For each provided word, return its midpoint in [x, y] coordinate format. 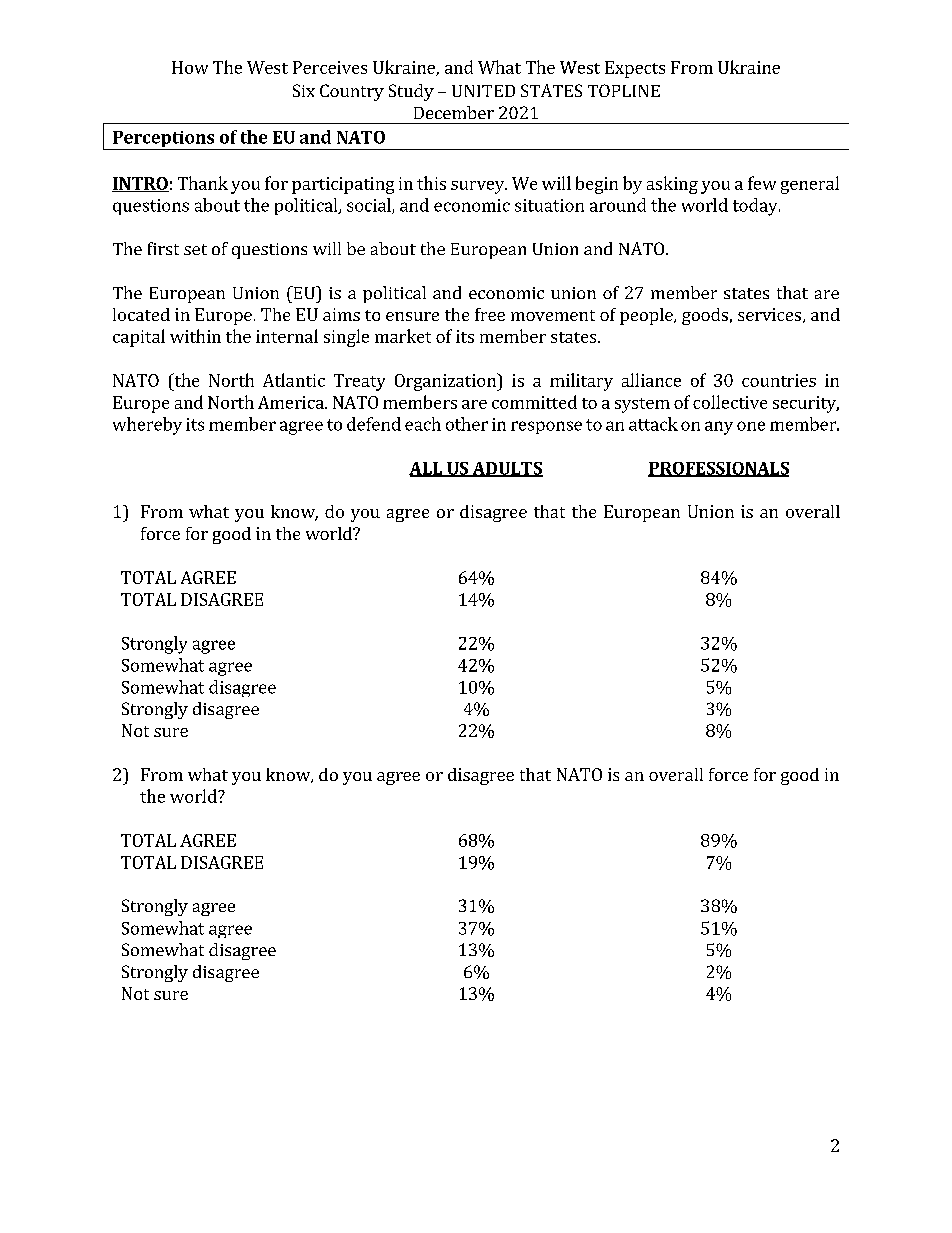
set [195, 249]
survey [479, 187]
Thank [203, 183]
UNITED [483, 91]
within [195, 336]
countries [779, 380]
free [490, 314]
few [762, 183]
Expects [635, 69]
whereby [147, 426]
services [769, 314]
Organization [446, 382]
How [190, 67]
